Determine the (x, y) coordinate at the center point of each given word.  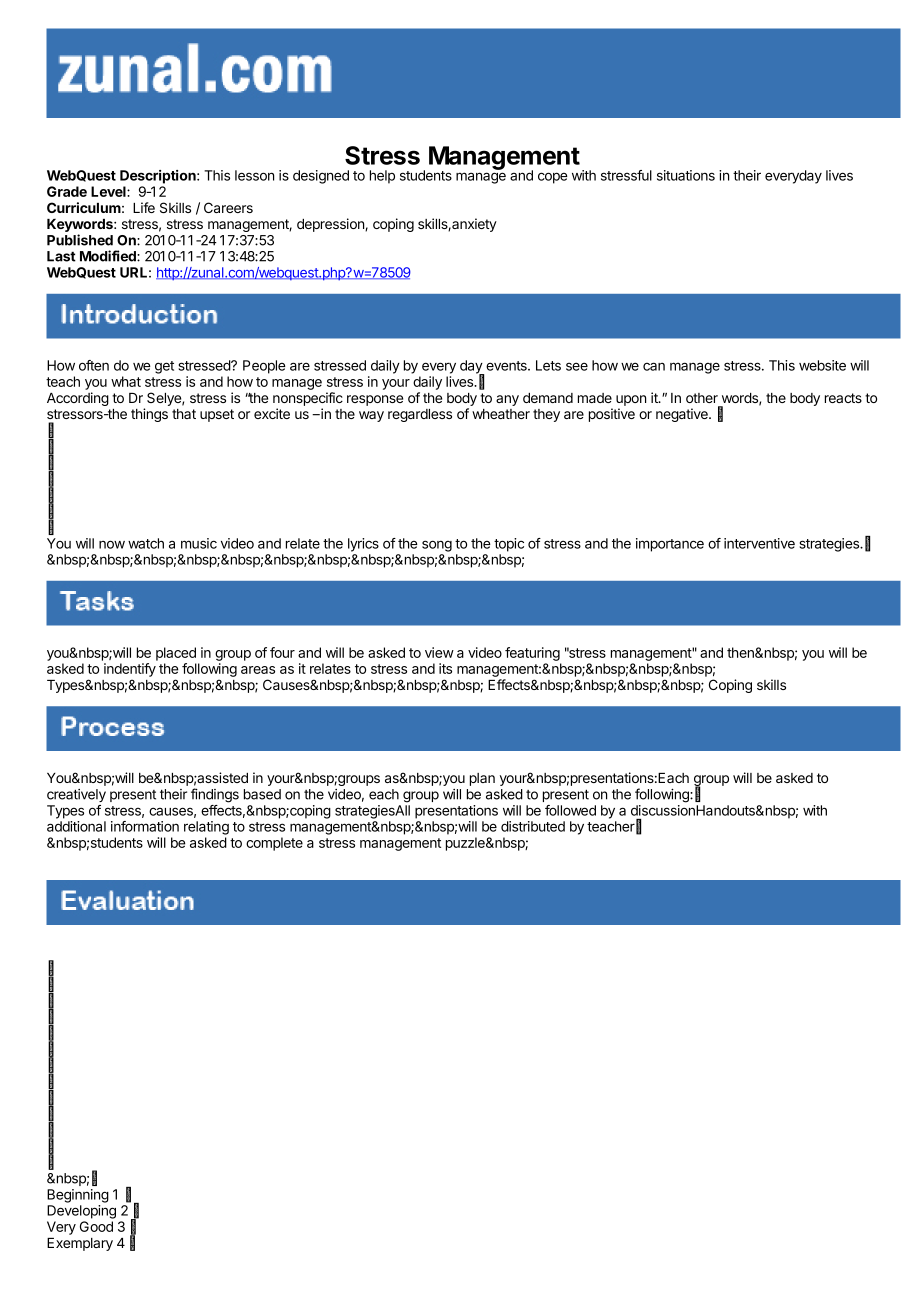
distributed (533, 826)
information (145, 826)
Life (144, 207)
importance (670, 545)
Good (96, 1226)
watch (146, 543)
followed (570, 810)
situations (686, 175)
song (437, 546)
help (382, 177)
